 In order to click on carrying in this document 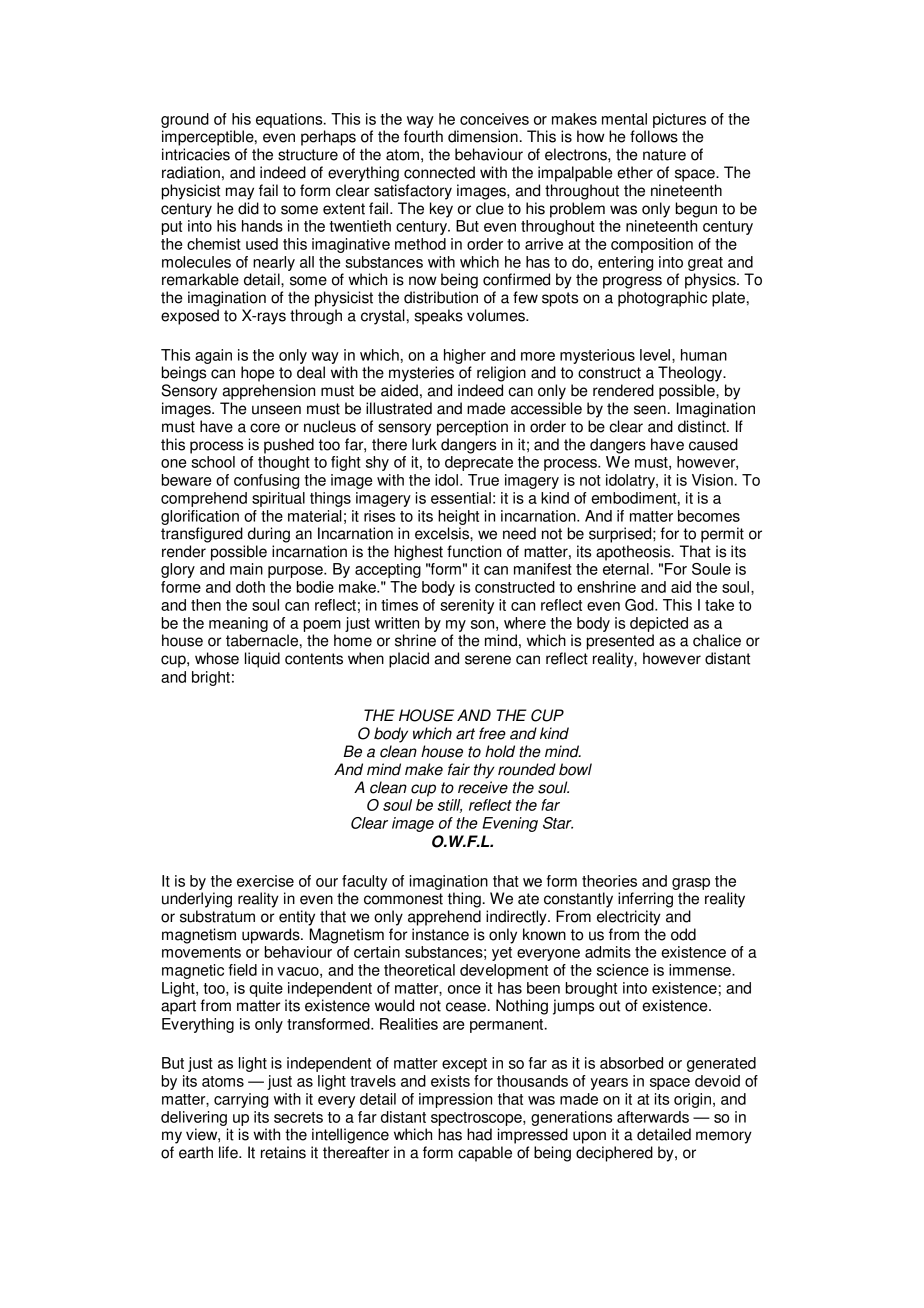, I will do `click(241, 1100)`.
